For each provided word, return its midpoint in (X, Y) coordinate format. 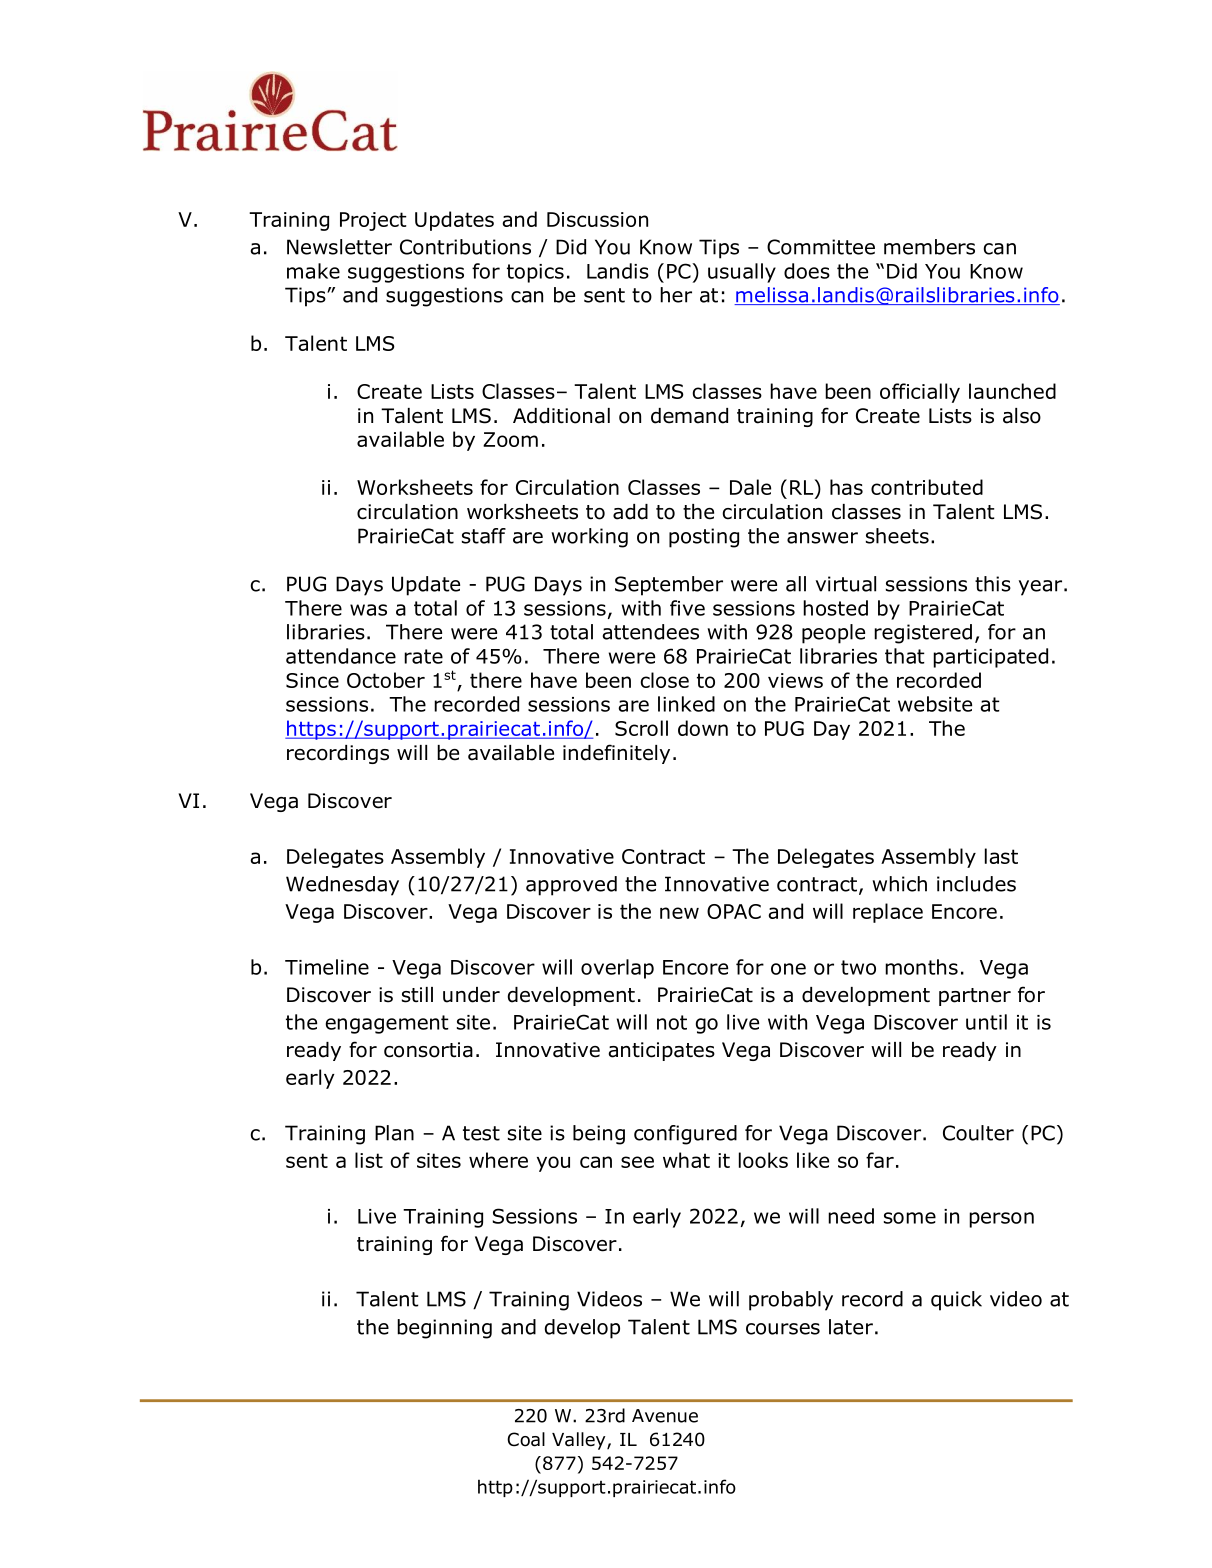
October (386, 680)
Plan (394, 1133)
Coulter (978, 1133)
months (921, 967)
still (417, 995)
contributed (927, 487)
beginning (444, 1329)
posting (704, 538)
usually (742, 273)
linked (686, 704)
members (929, 247)
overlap (617, 969)
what (686, 1160)
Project (373, 221)
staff (484, 536)
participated (990, 658)
